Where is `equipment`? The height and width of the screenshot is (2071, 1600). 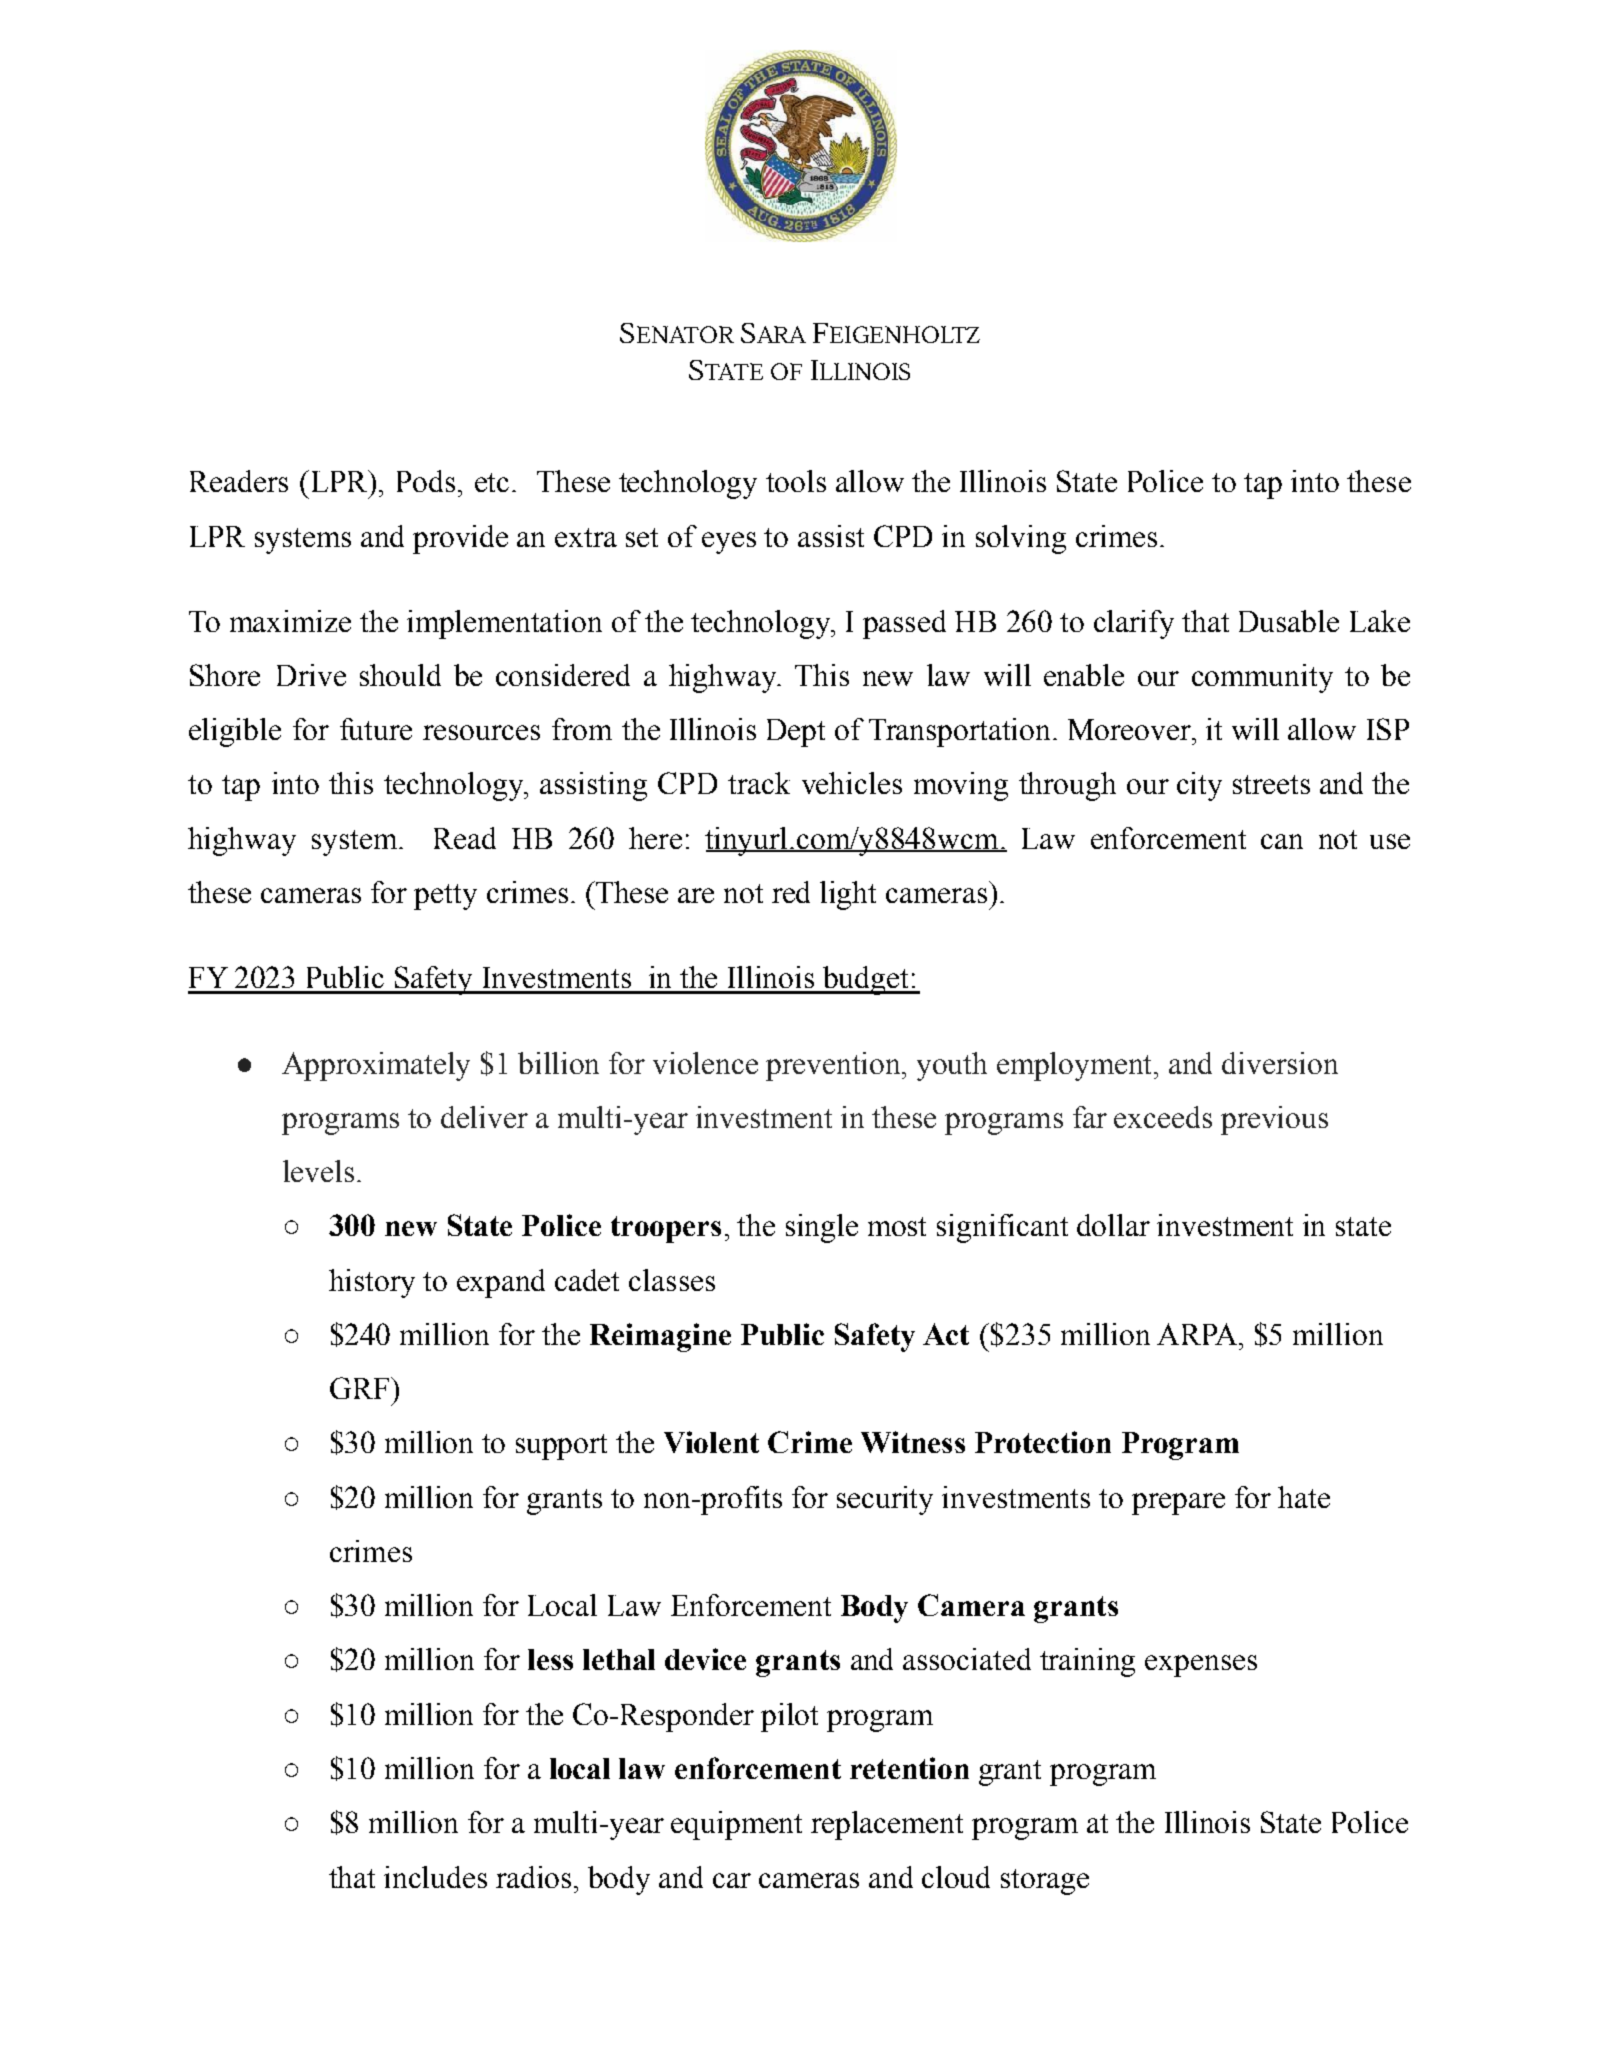
equipment is located at coordinates (736, 1825).
